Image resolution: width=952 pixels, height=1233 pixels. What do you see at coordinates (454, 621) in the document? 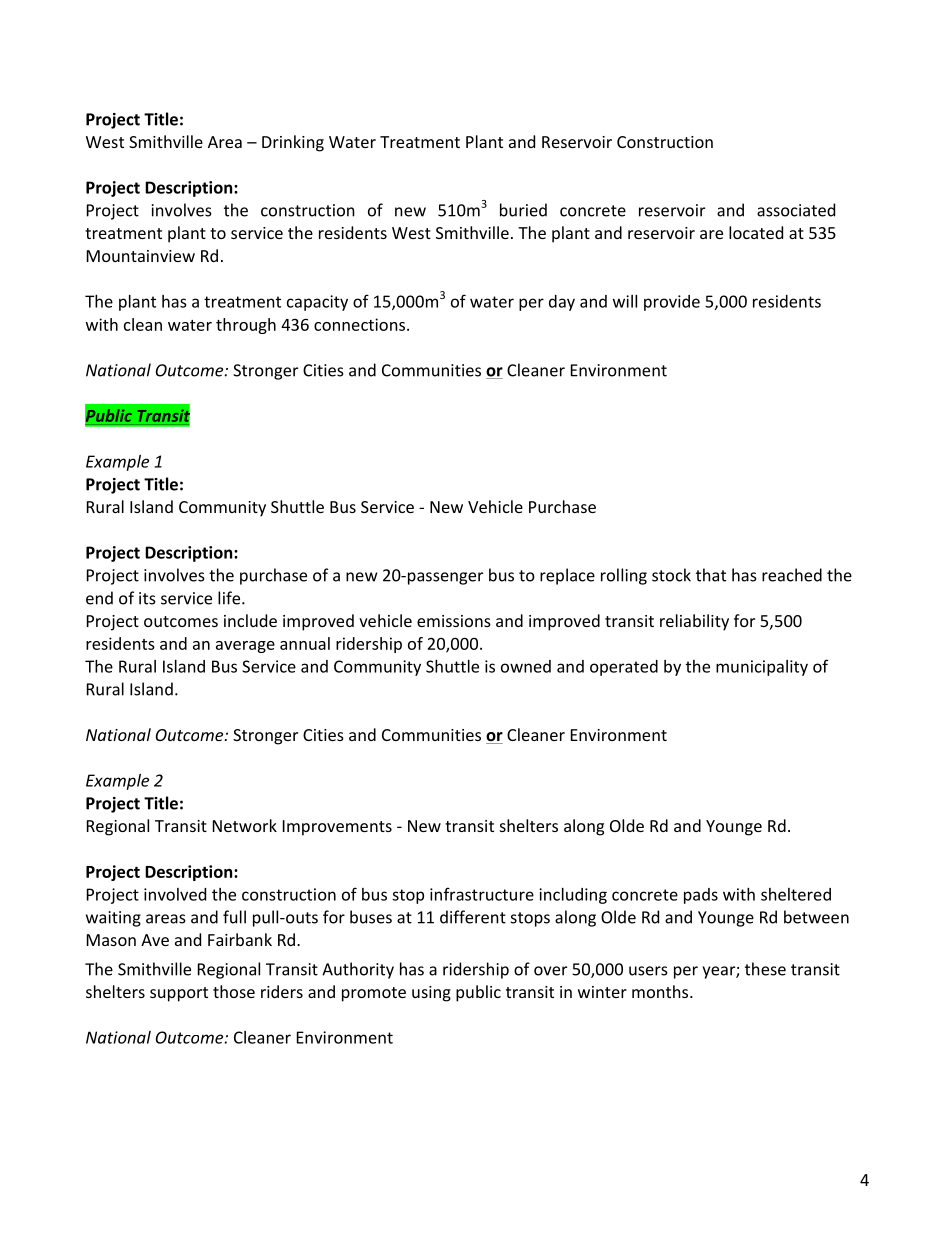
I see `emissions` at bounding box center [454, 621].
